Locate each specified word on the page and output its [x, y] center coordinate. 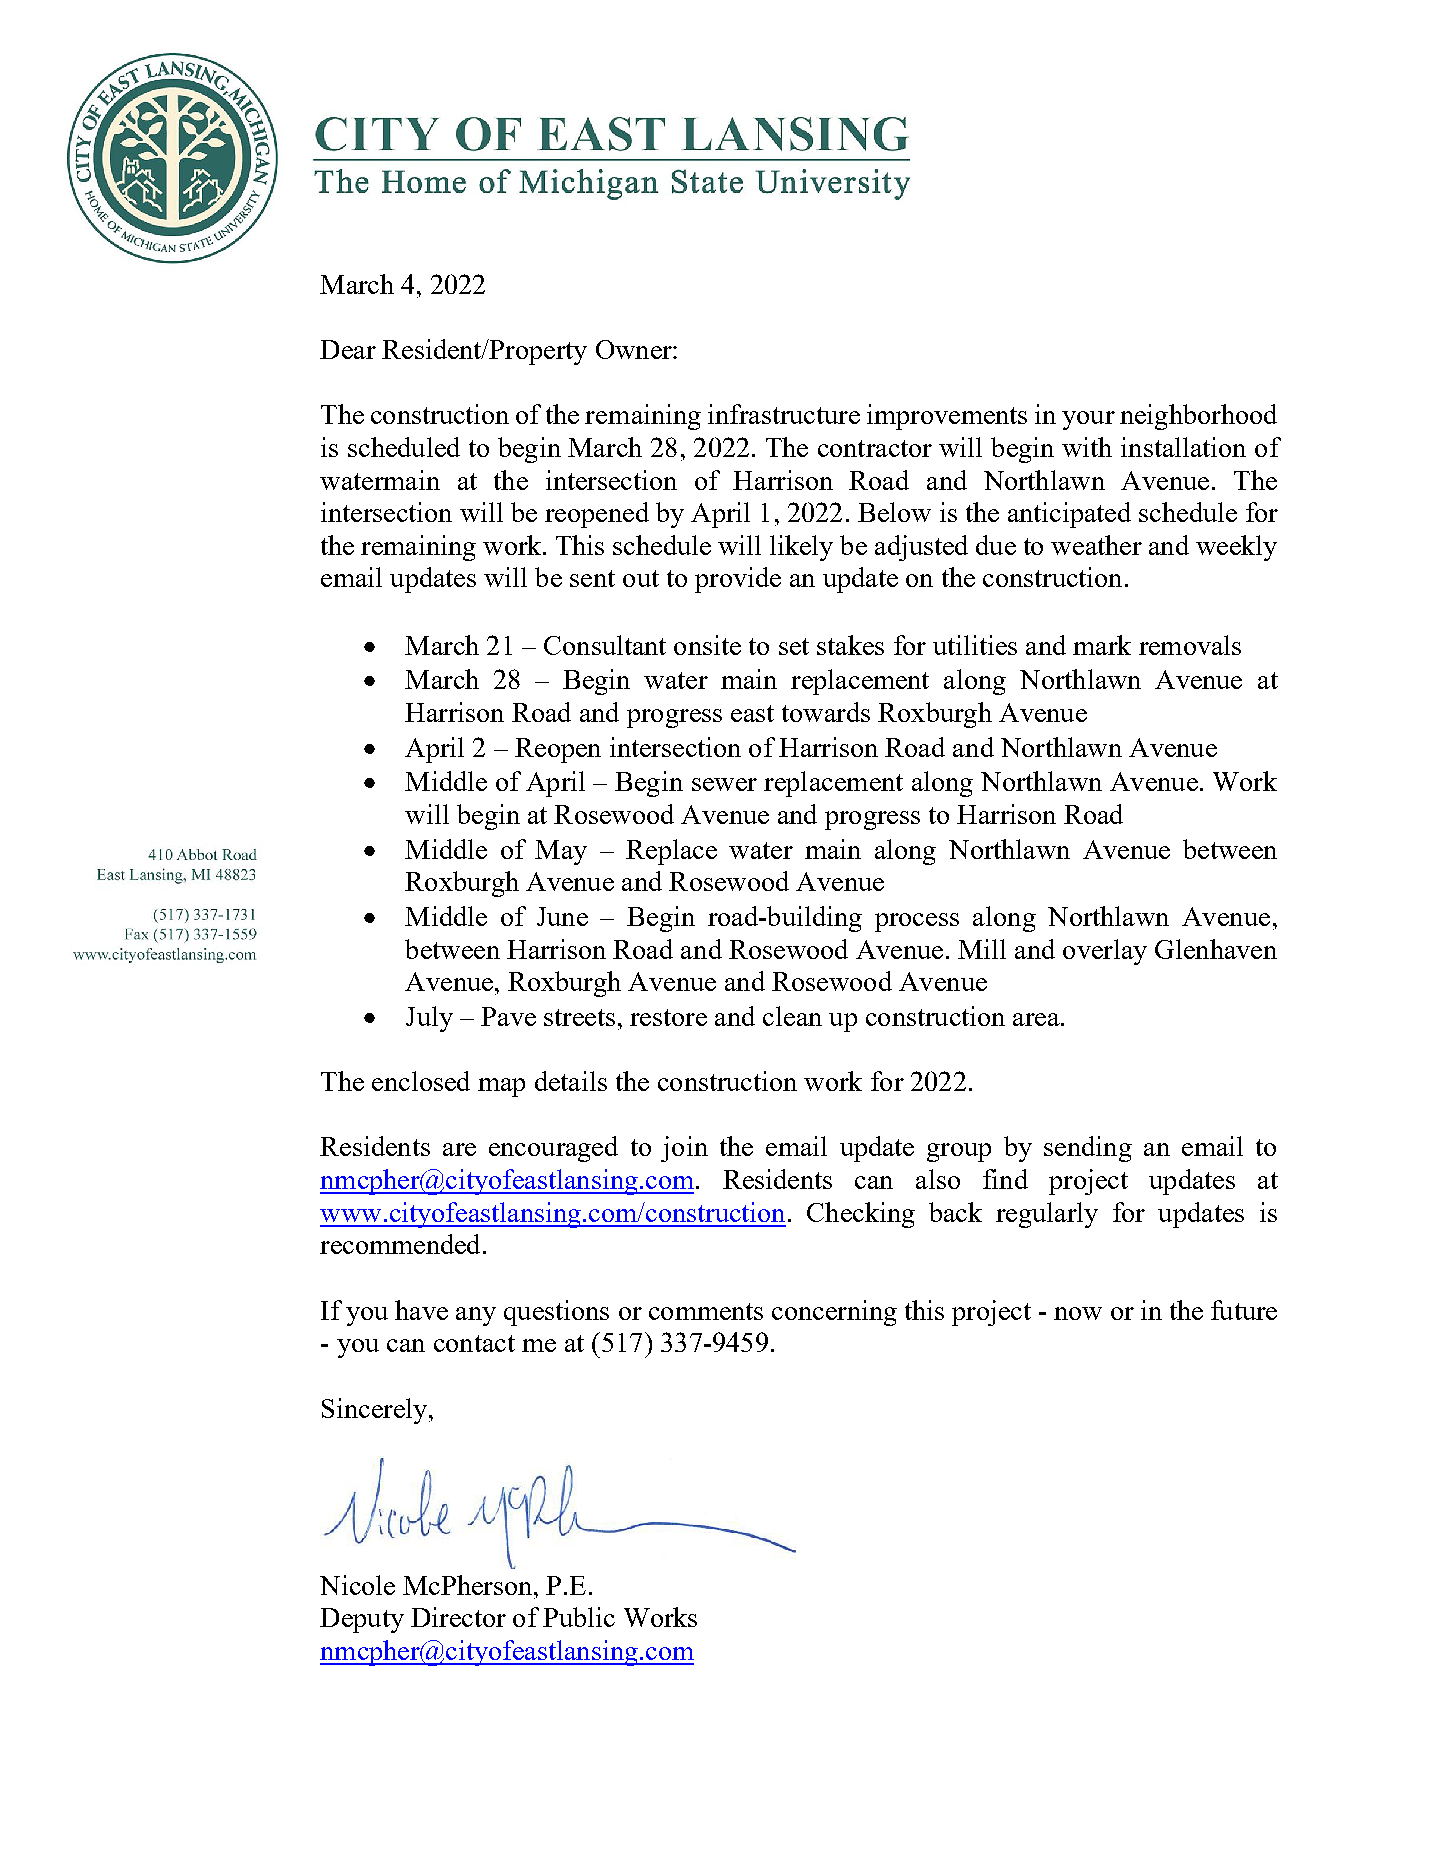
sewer [724, 784]
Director [458, 1617]
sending [1088, 1149]
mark [1102, 645]
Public [579, 1617]
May [561, 852]
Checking [861, 1215]
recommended [400, 1244]
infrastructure [784, 414]
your [1088, 420]
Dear [348, 349]
